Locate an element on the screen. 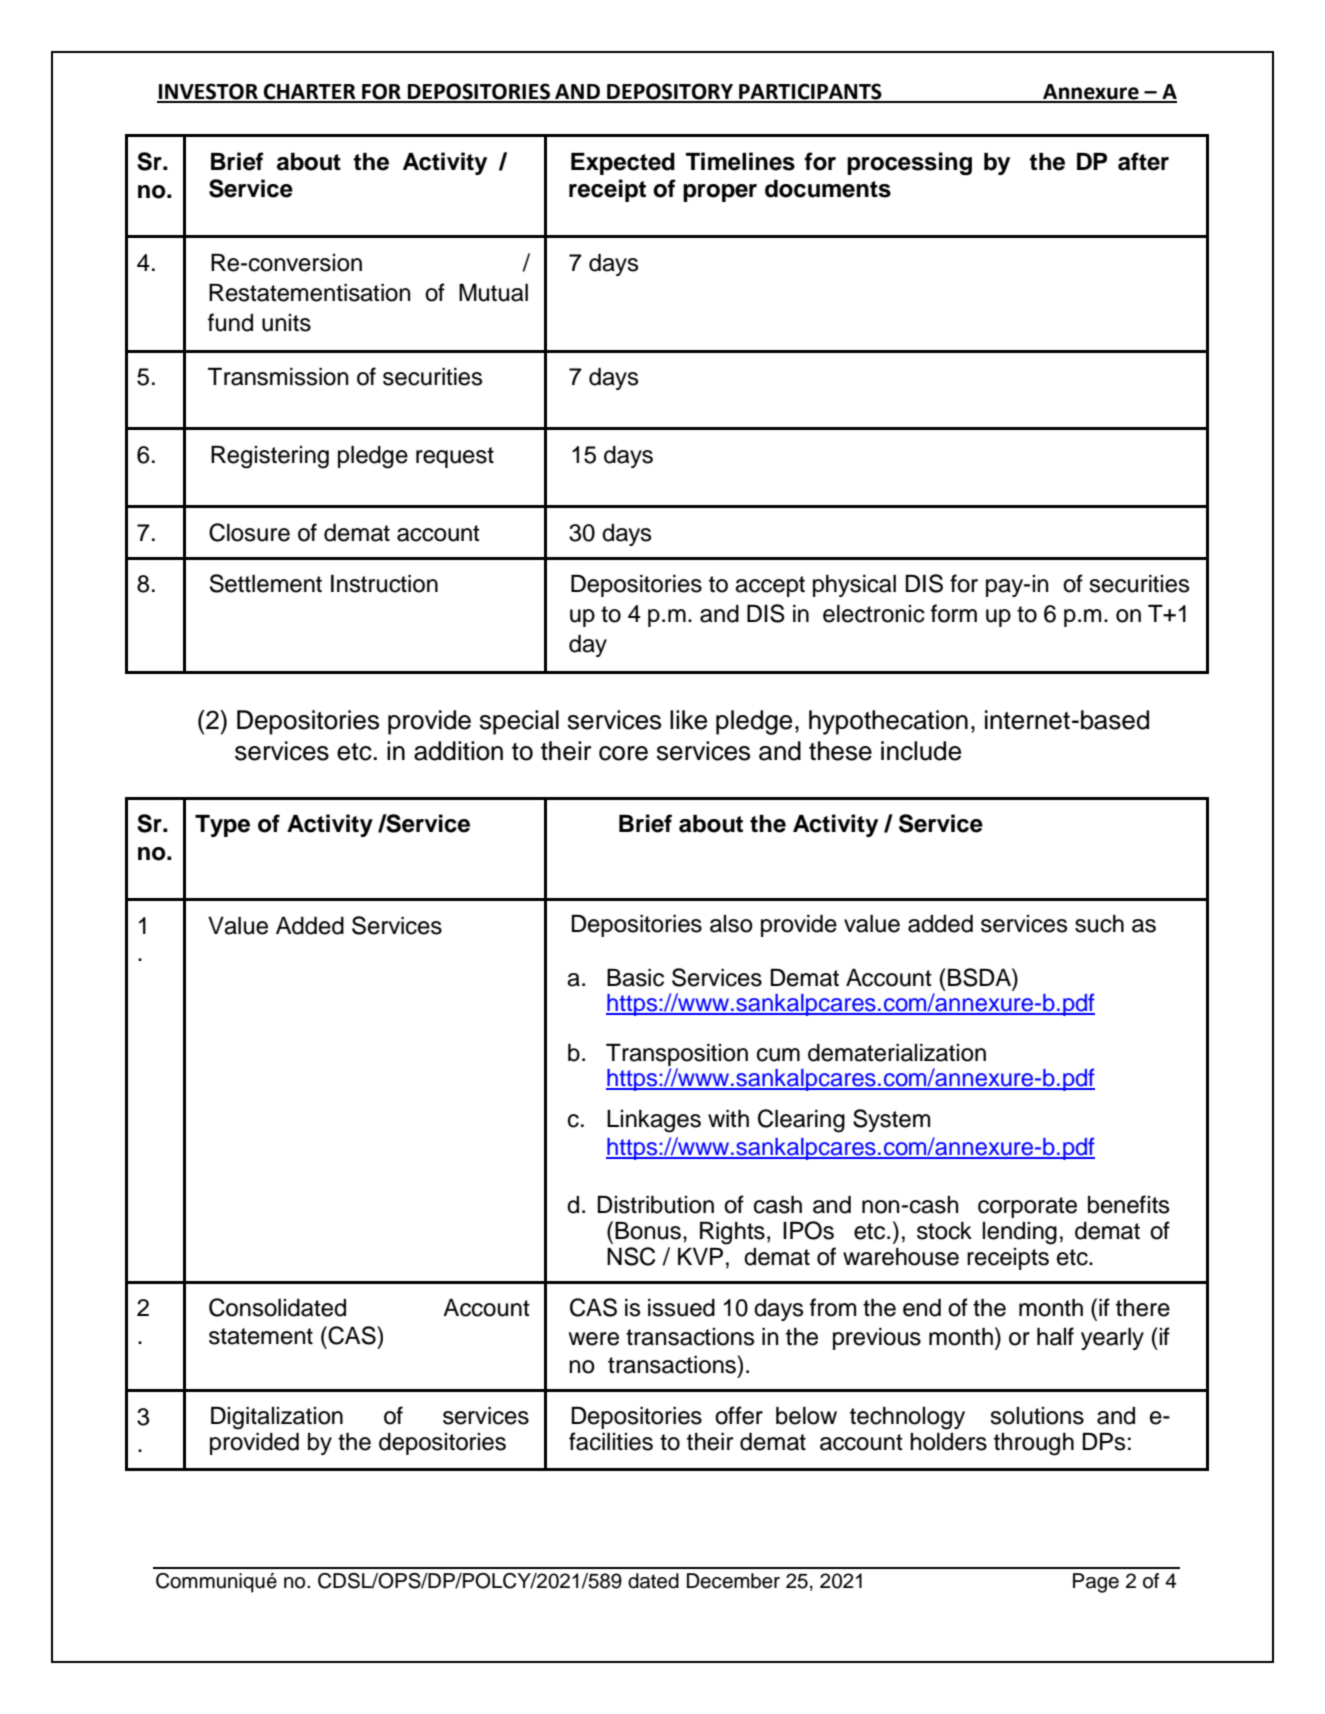 The height and width of the screenshot is (1714, 1325). CHARTER is located at coordinates (310, 92).
